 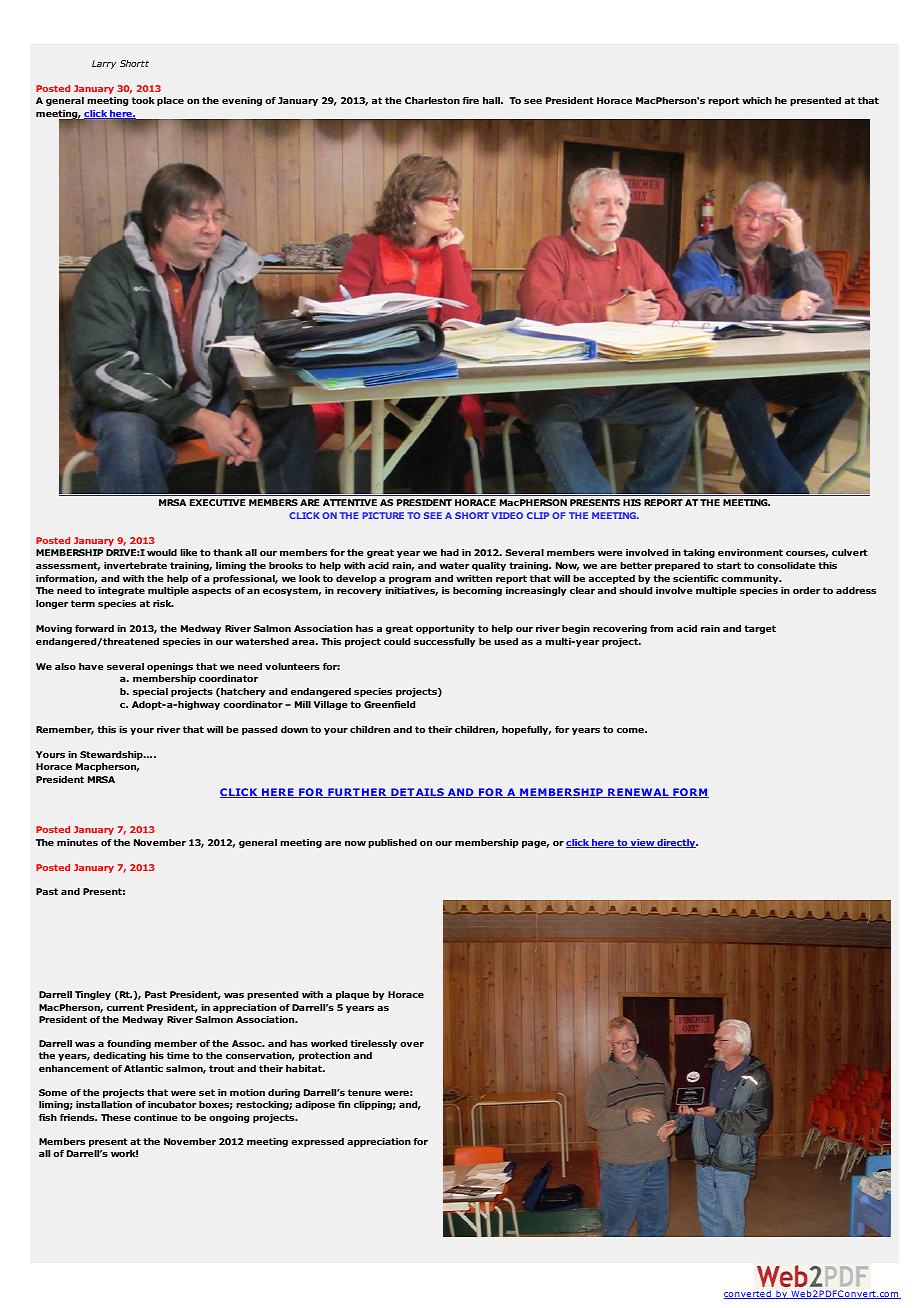 What do you see at coordinates (392, 843) in the page?
I see `published` at bounding box center [392, 843].
